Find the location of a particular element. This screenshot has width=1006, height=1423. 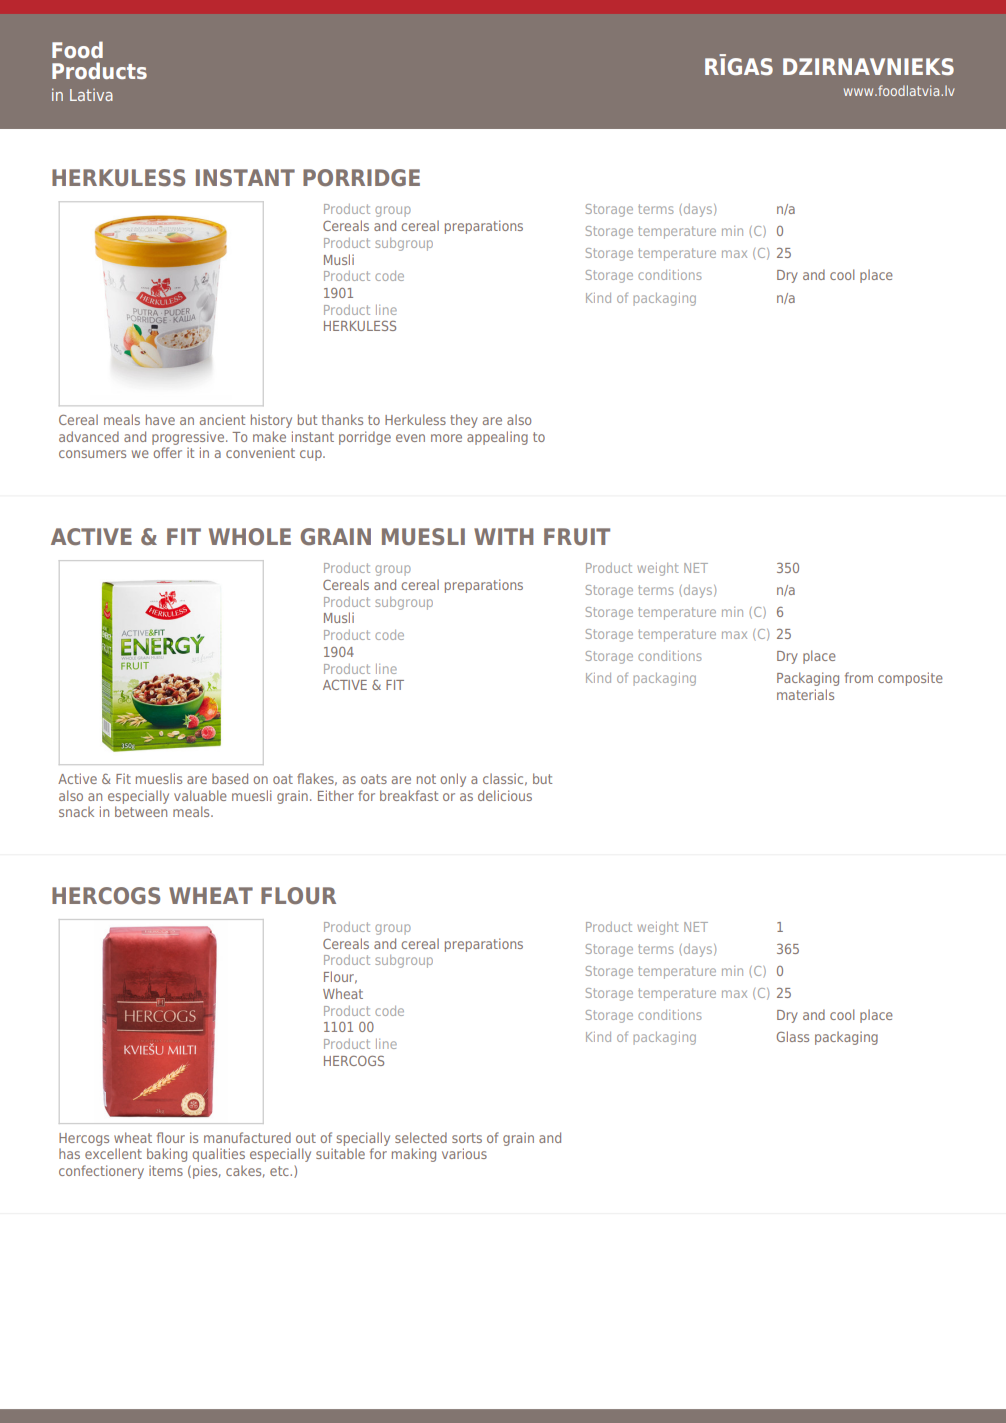

baking is located at coordinates (167, 1155).
